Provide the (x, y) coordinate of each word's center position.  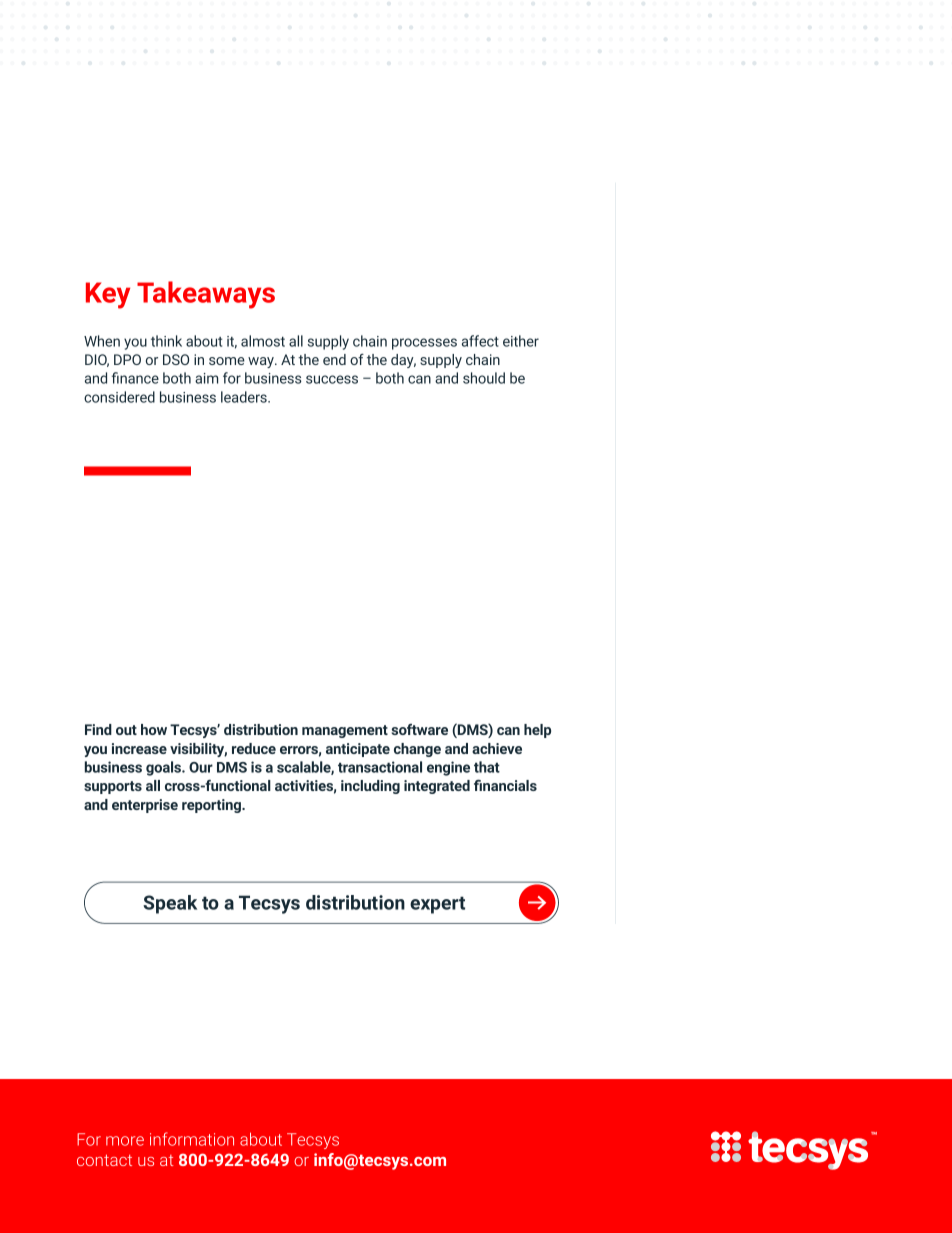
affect (480, 341)
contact (104, 1160)
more (125, 1141)
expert (437, 905)
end (334, 359)
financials (505, 785)
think (166, 341)
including (370, 787)
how (154, 729)
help (537, 731)
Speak (170, 904)
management (345, 731)
